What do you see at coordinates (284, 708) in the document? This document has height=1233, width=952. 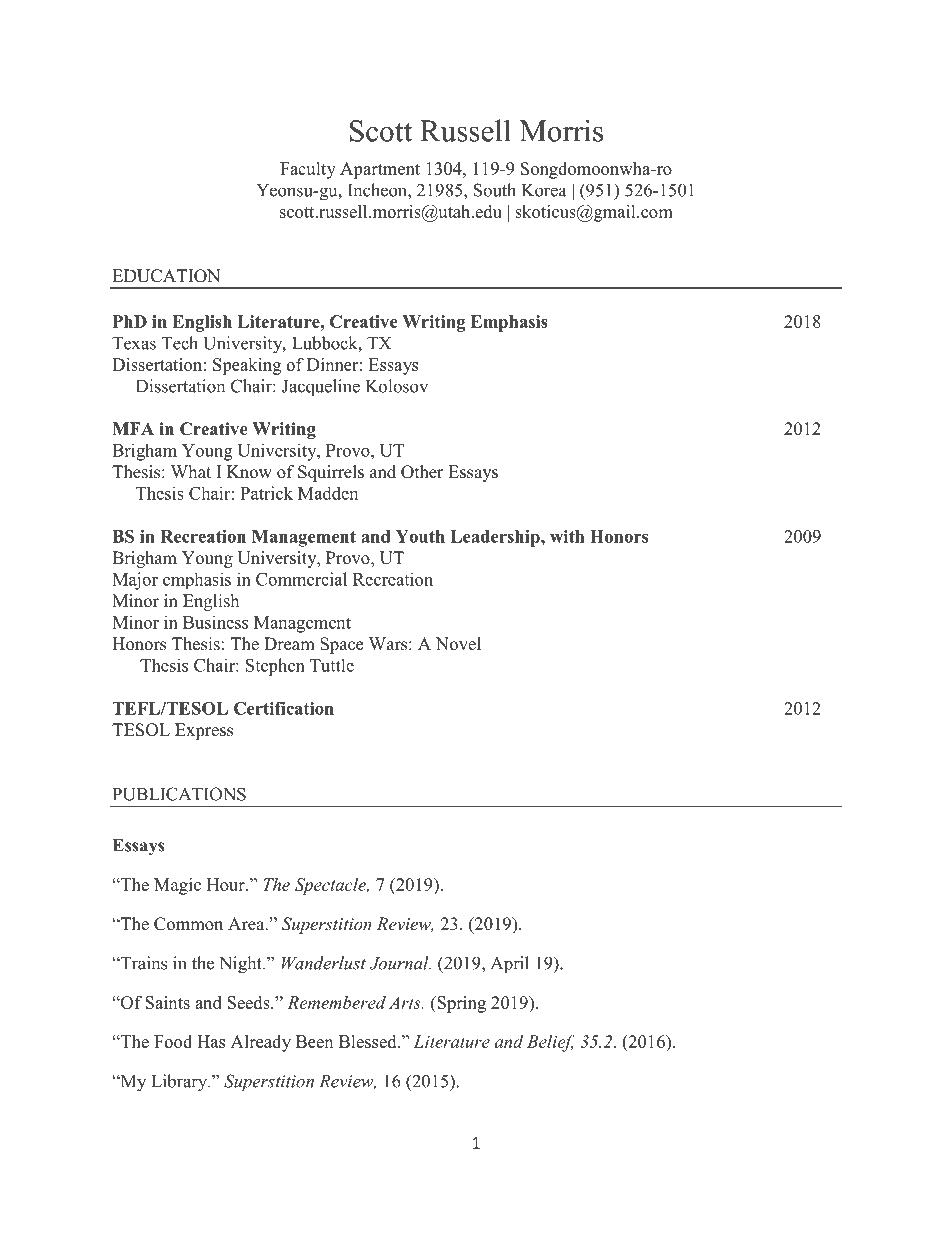 I see `Certification` at bounding box center [284, 708].
